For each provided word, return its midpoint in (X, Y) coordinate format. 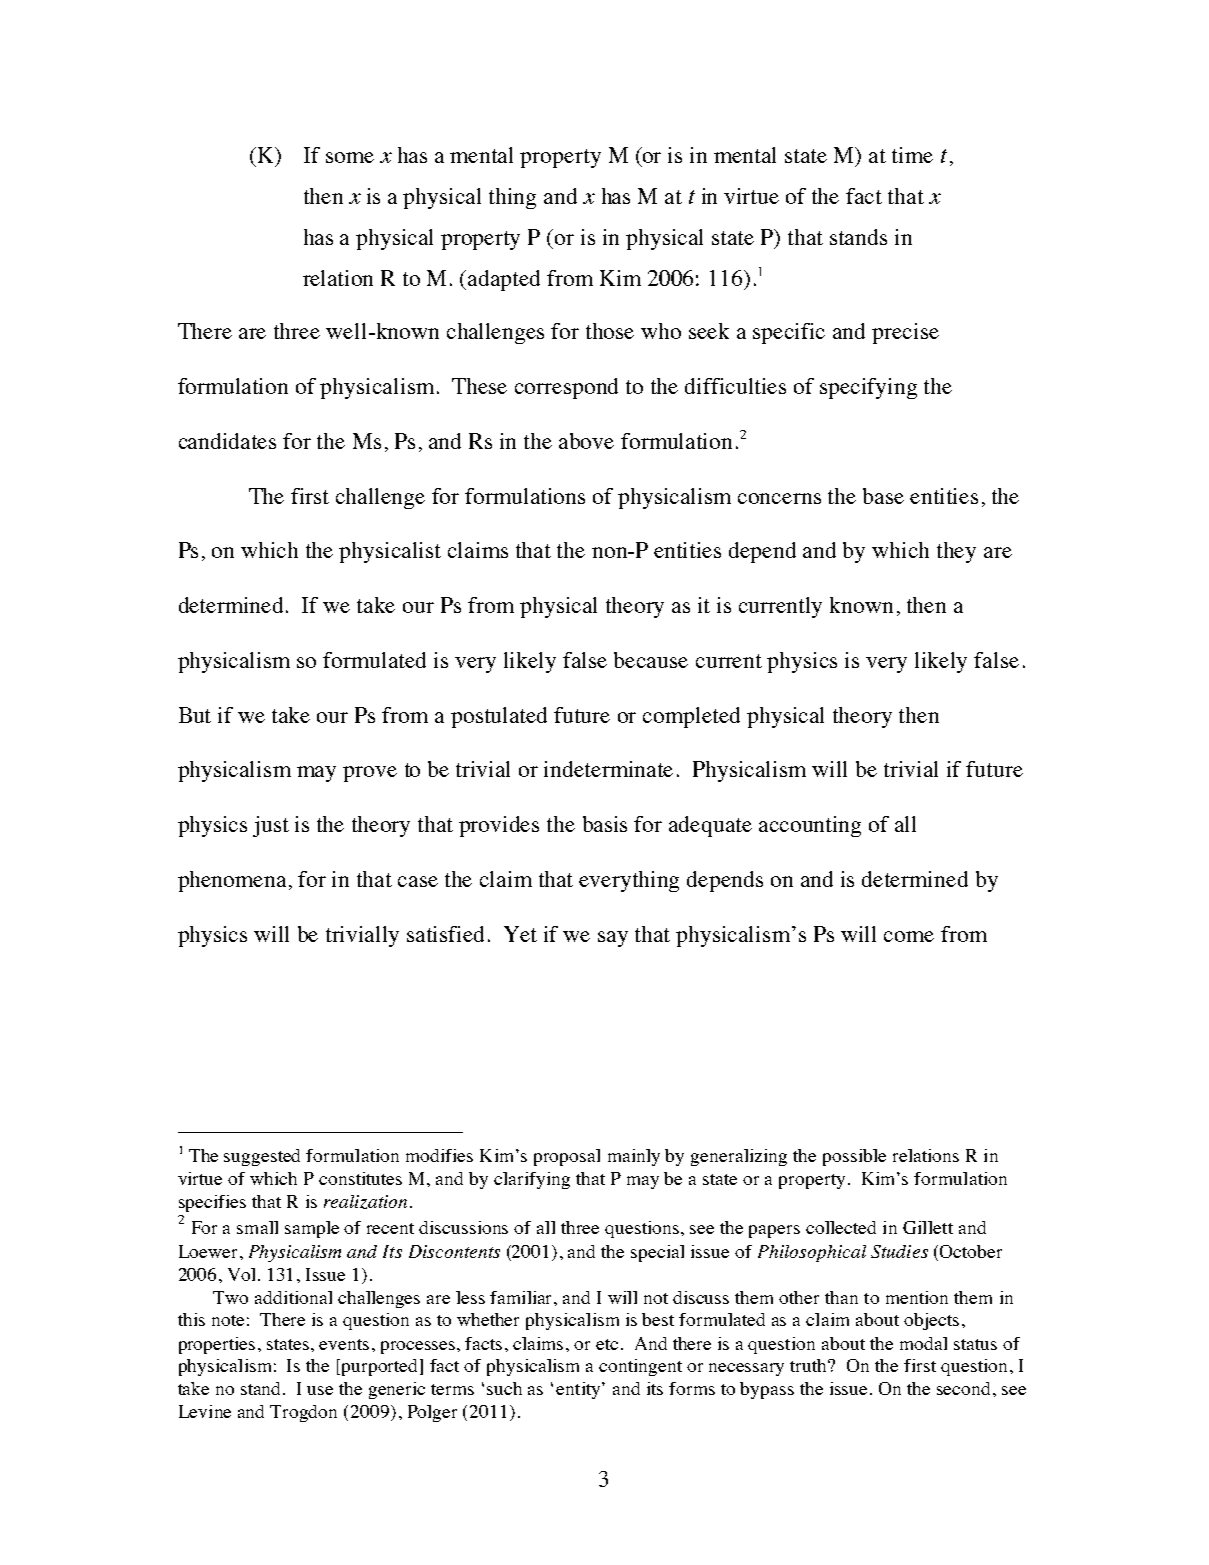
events (344, 1344)
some (350, 157)
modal (923, 1343)
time (912, 155)
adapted (504, 280)
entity (579, 1390)
